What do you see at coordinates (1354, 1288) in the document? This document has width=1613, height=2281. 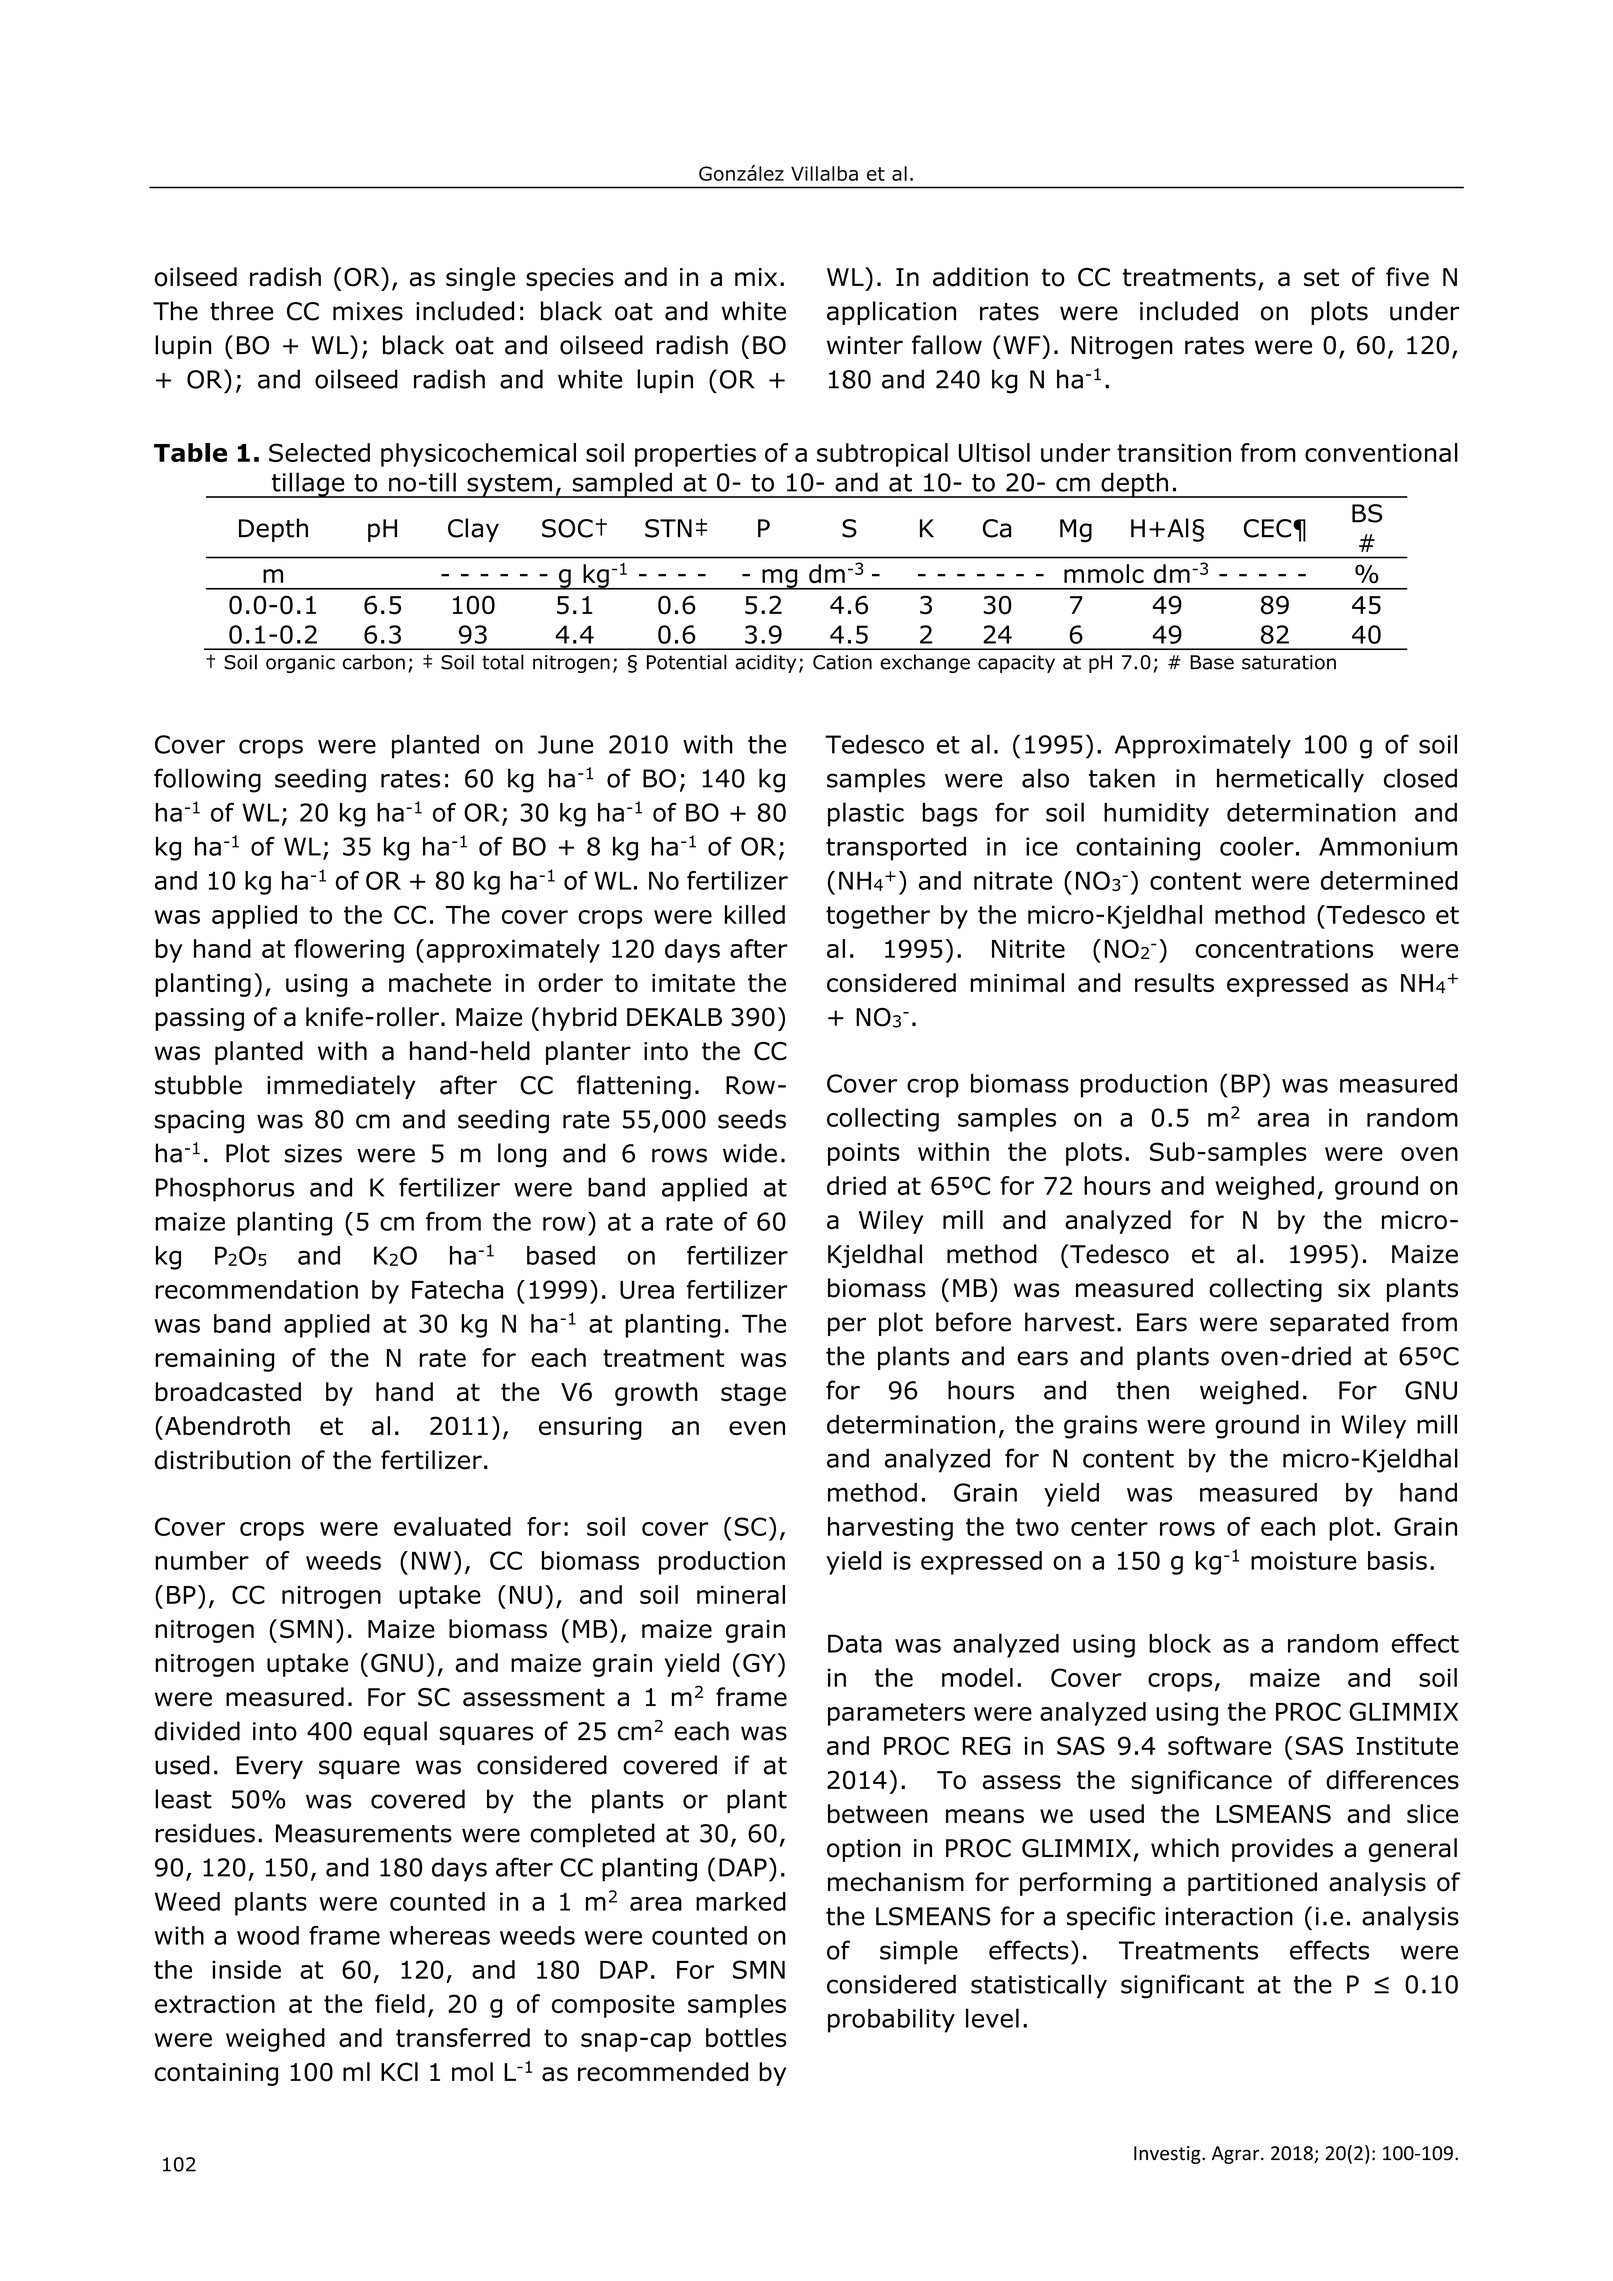 I see `six` at bounding box center [1354, 1288].
